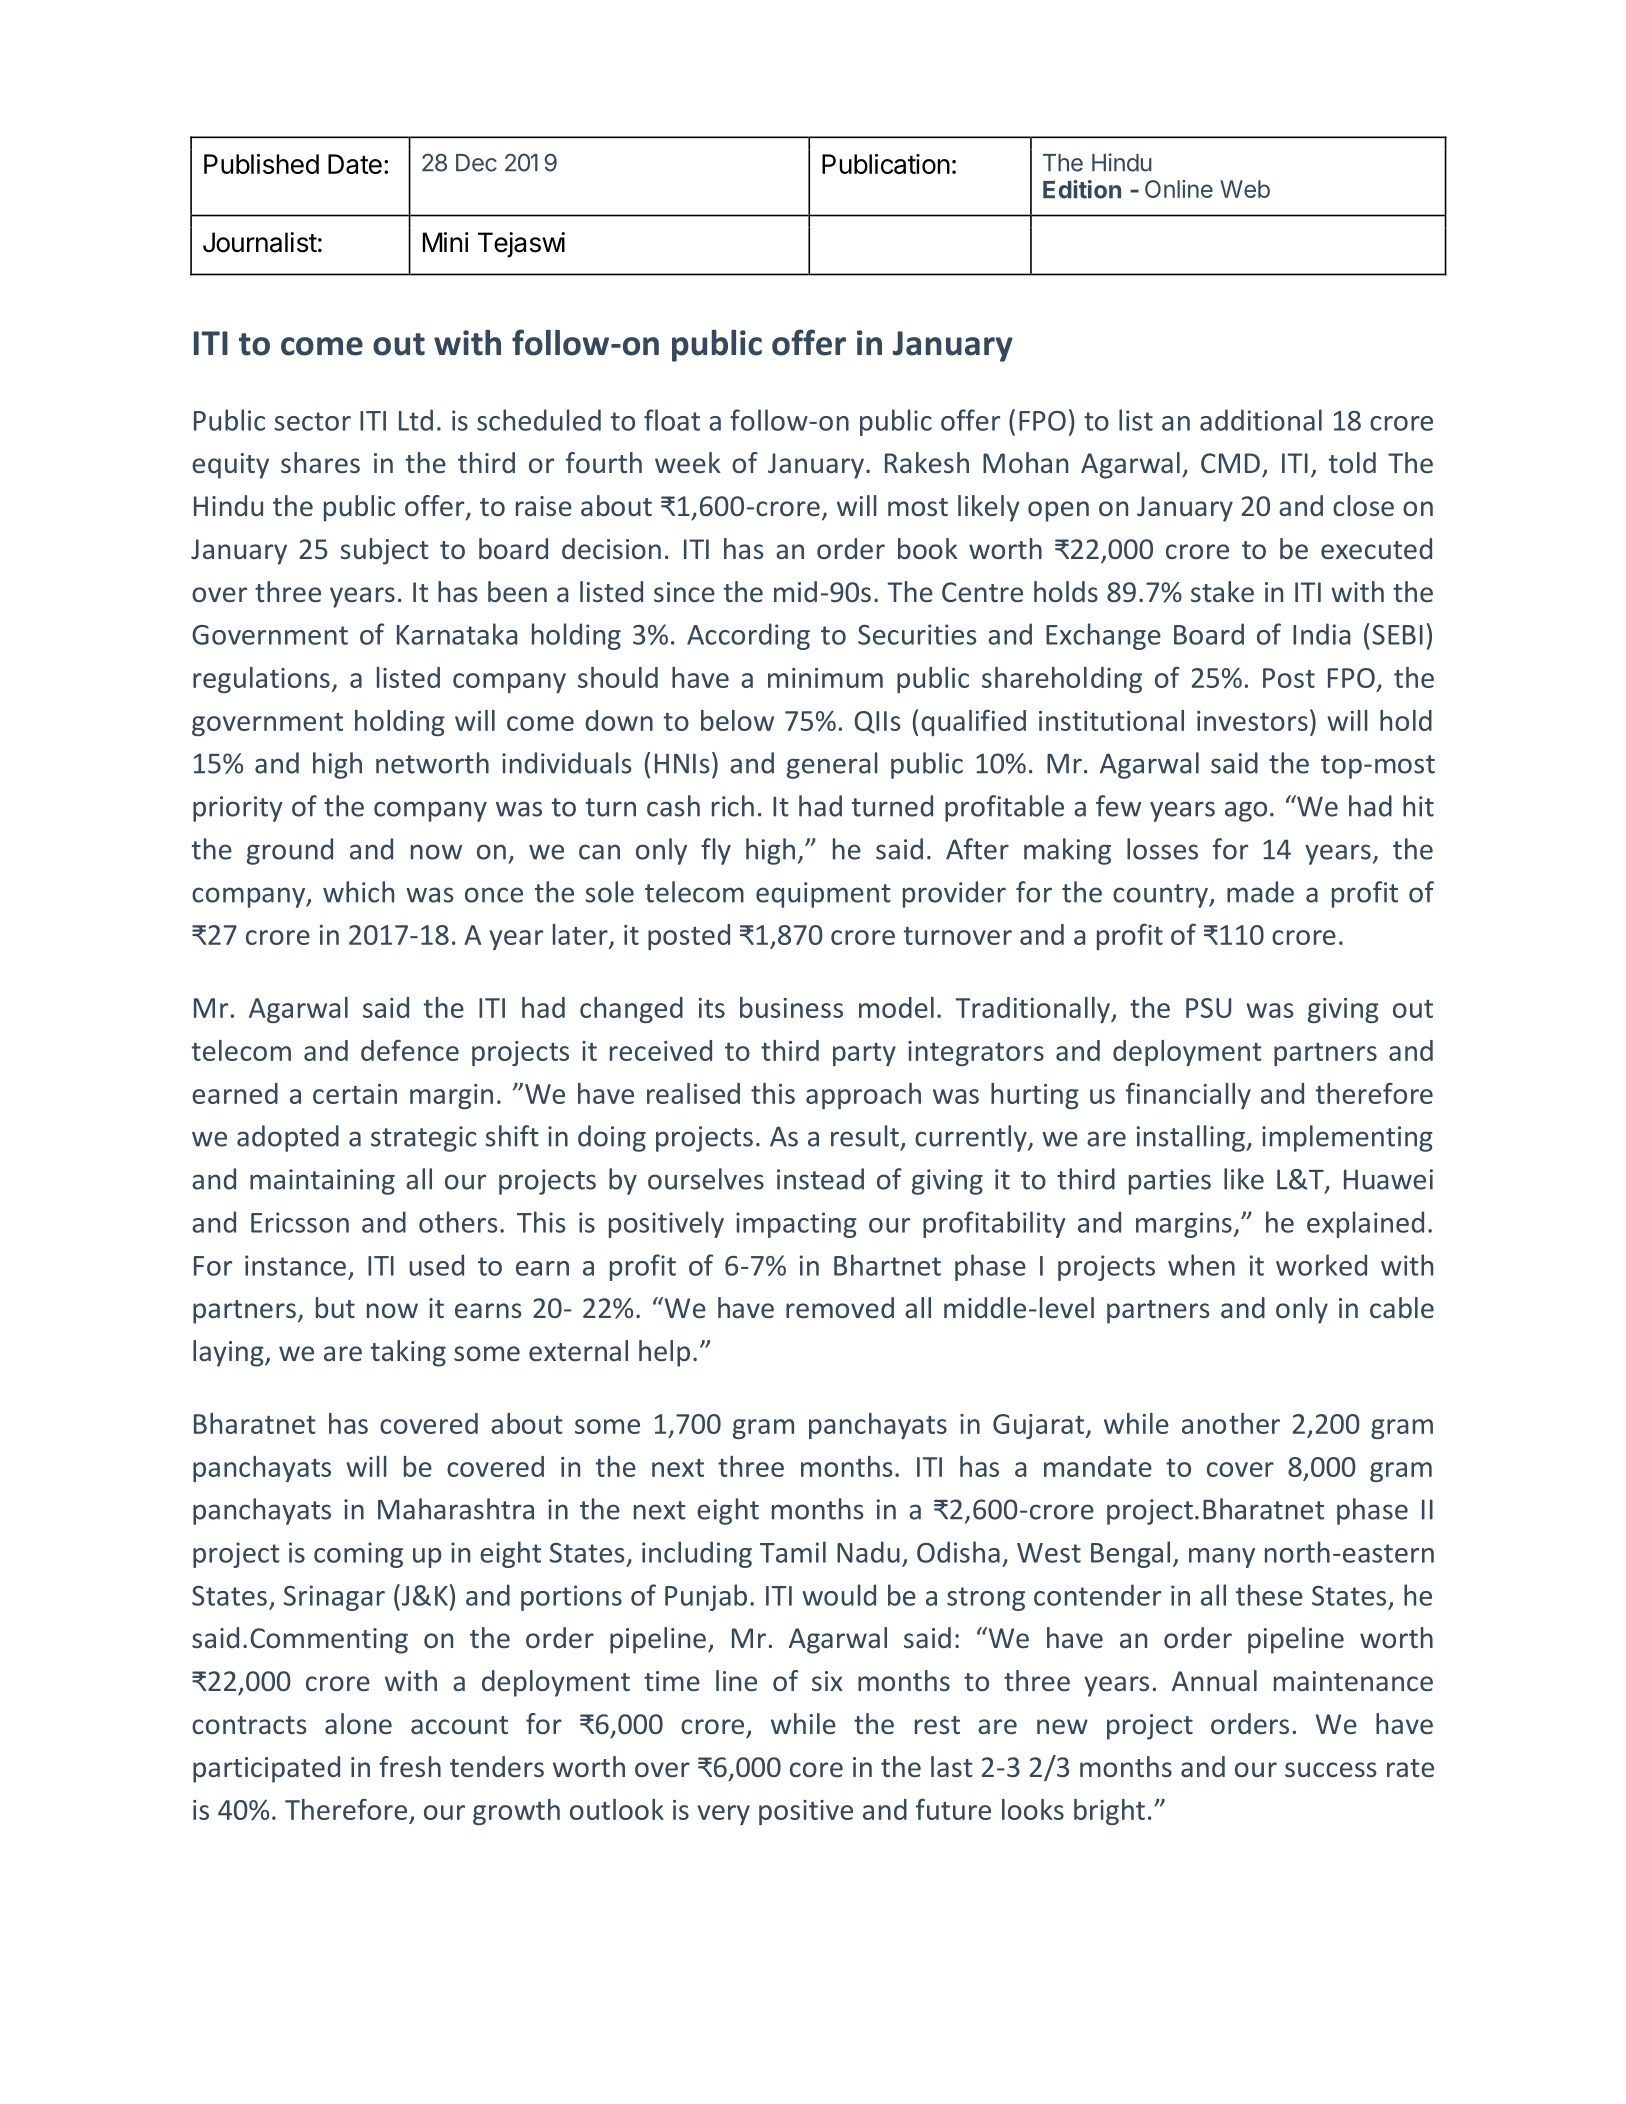  What do you see at coordinates (1252, 721) in the document?
I see `investors` at bounding box center [1252, 721].
